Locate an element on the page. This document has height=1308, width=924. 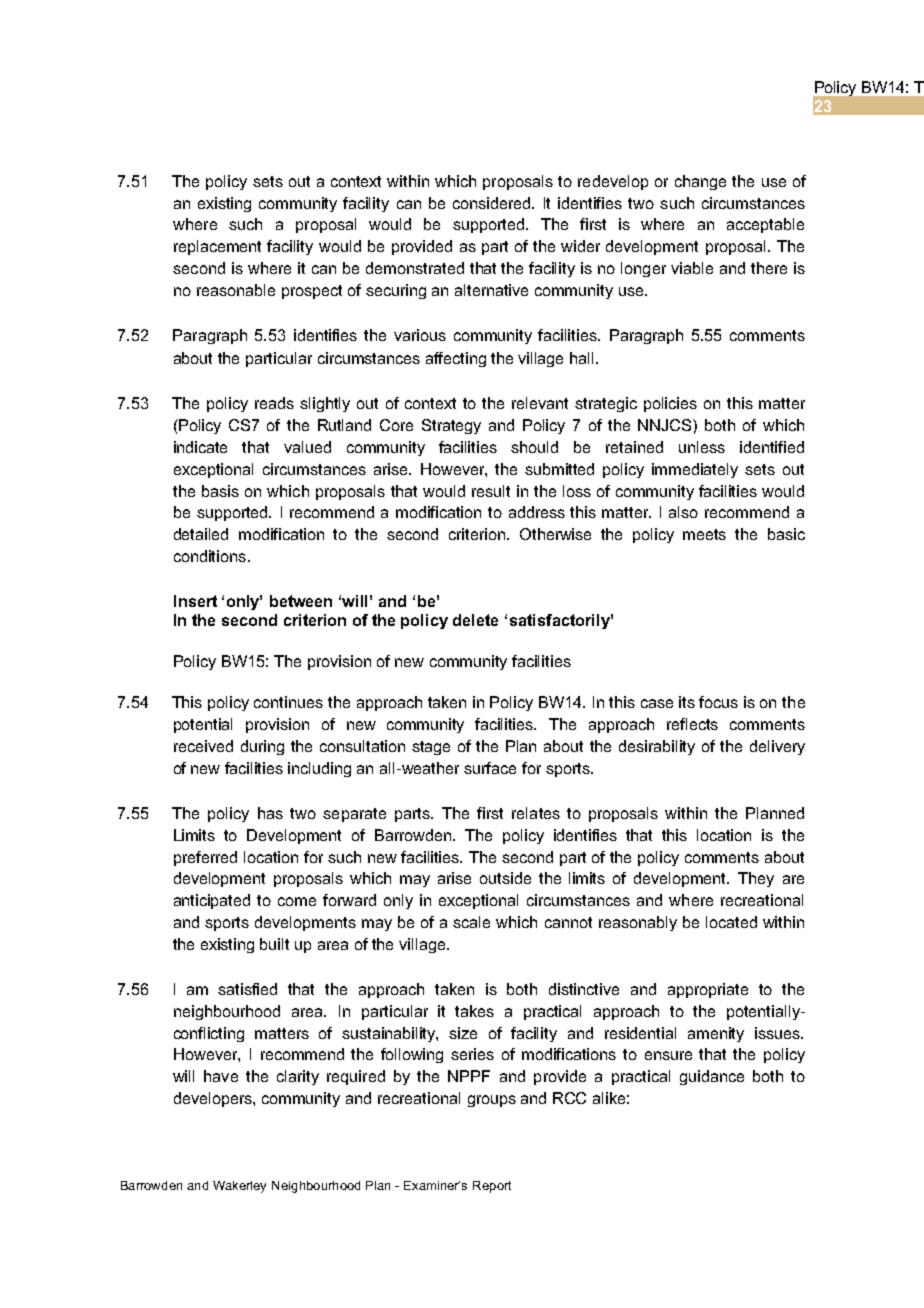
focus is located at coordinates (718, 702).
